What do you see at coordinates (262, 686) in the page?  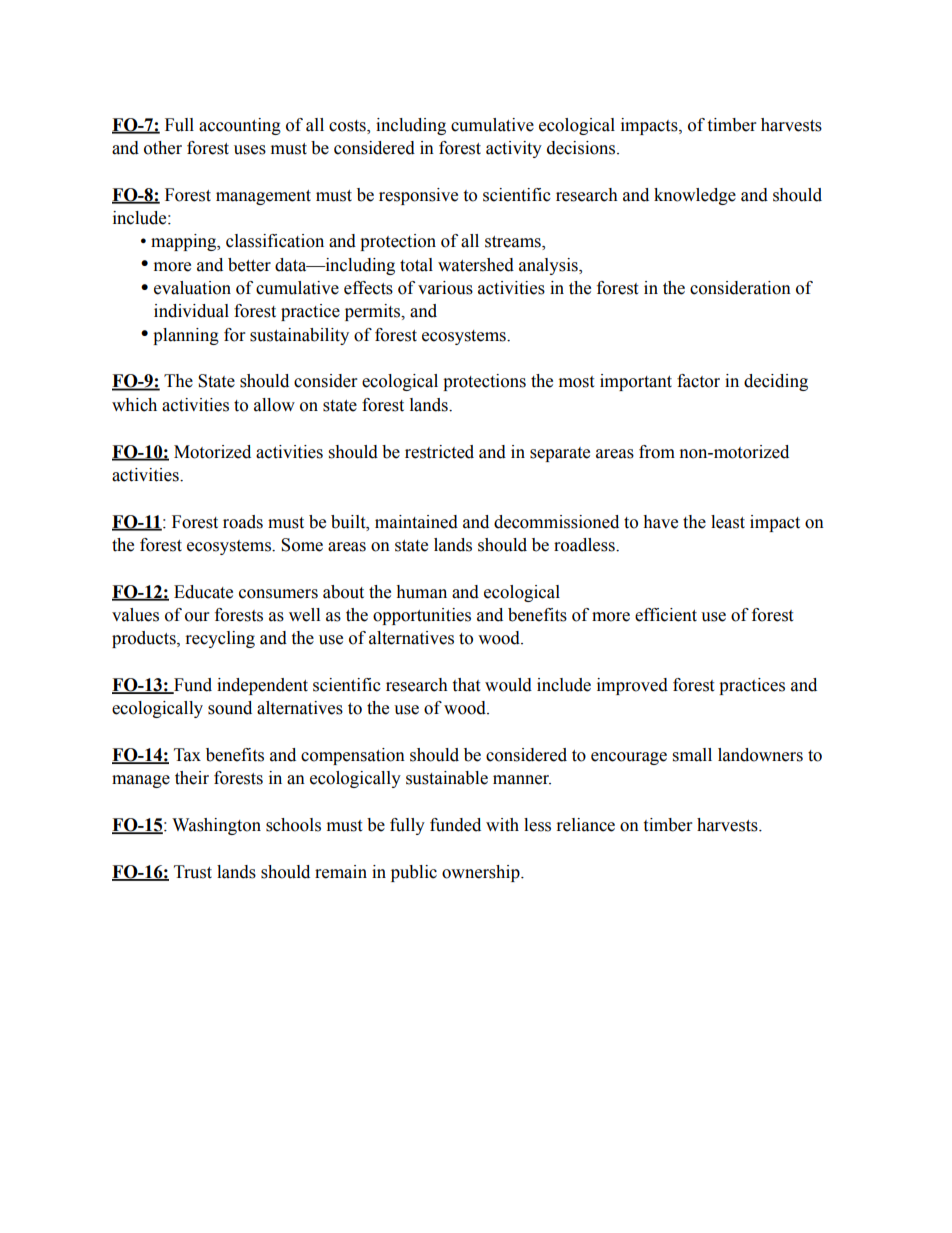 I see `independent` at bounding box center [262, 686].
